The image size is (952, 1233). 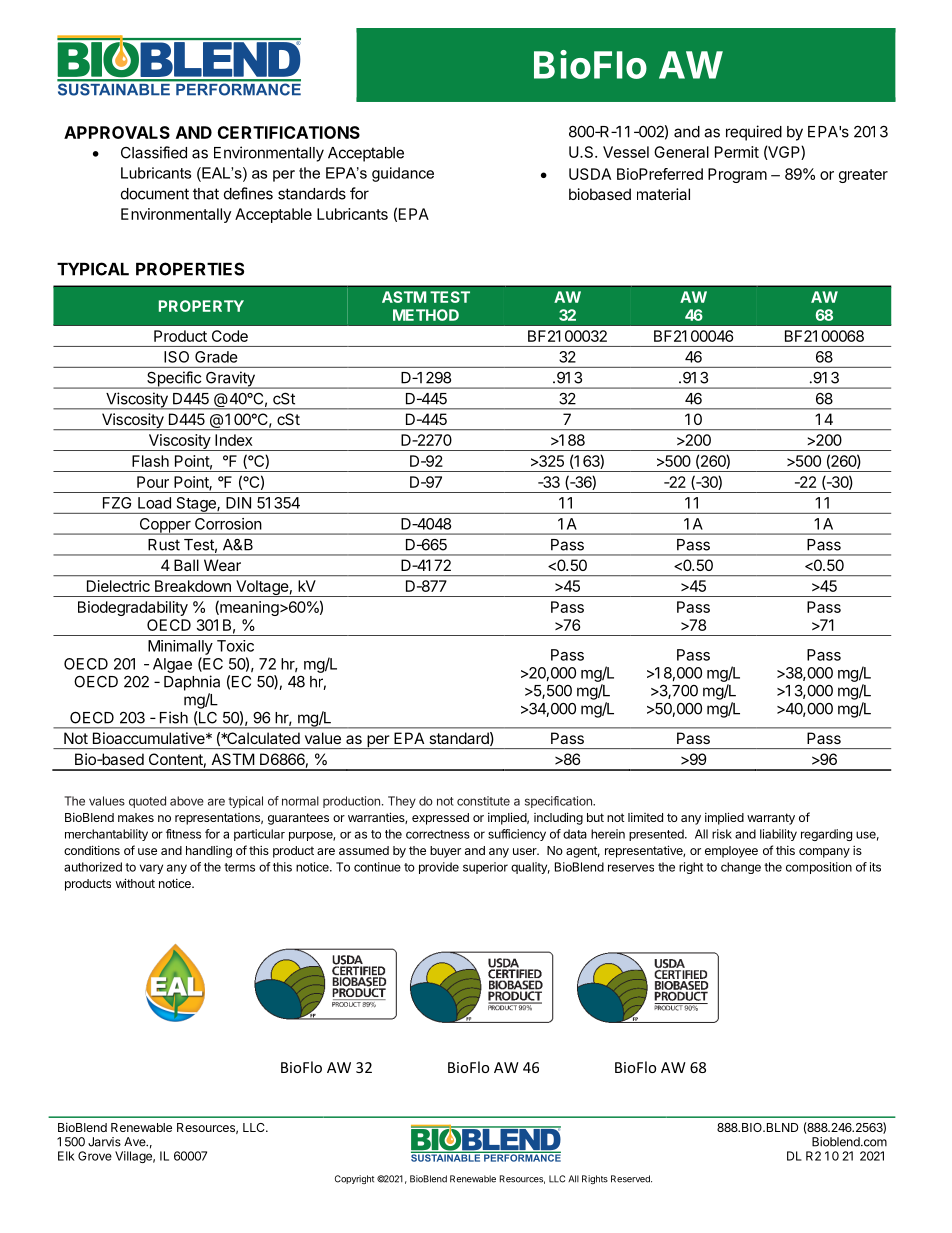 What do you see at coordinates (172, 665) in the screenshot?
I see `Algae` at bounding box center [172, 665].
